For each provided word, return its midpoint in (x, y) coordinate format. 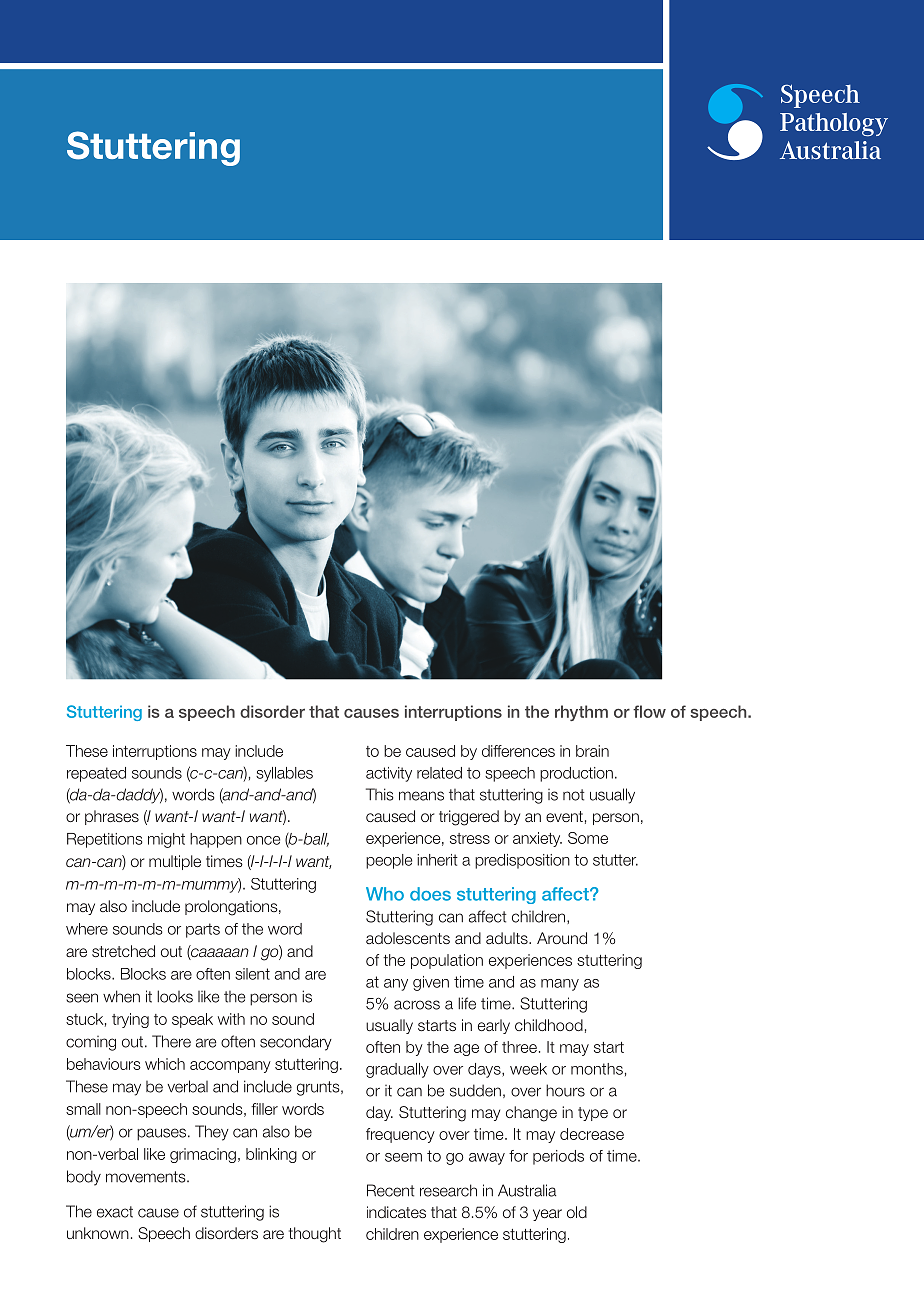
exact (115, 1212)
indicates (396, 1212)
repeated (96, 774)
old (577, 1212)
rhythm (581, 713)
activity (389, 774)
